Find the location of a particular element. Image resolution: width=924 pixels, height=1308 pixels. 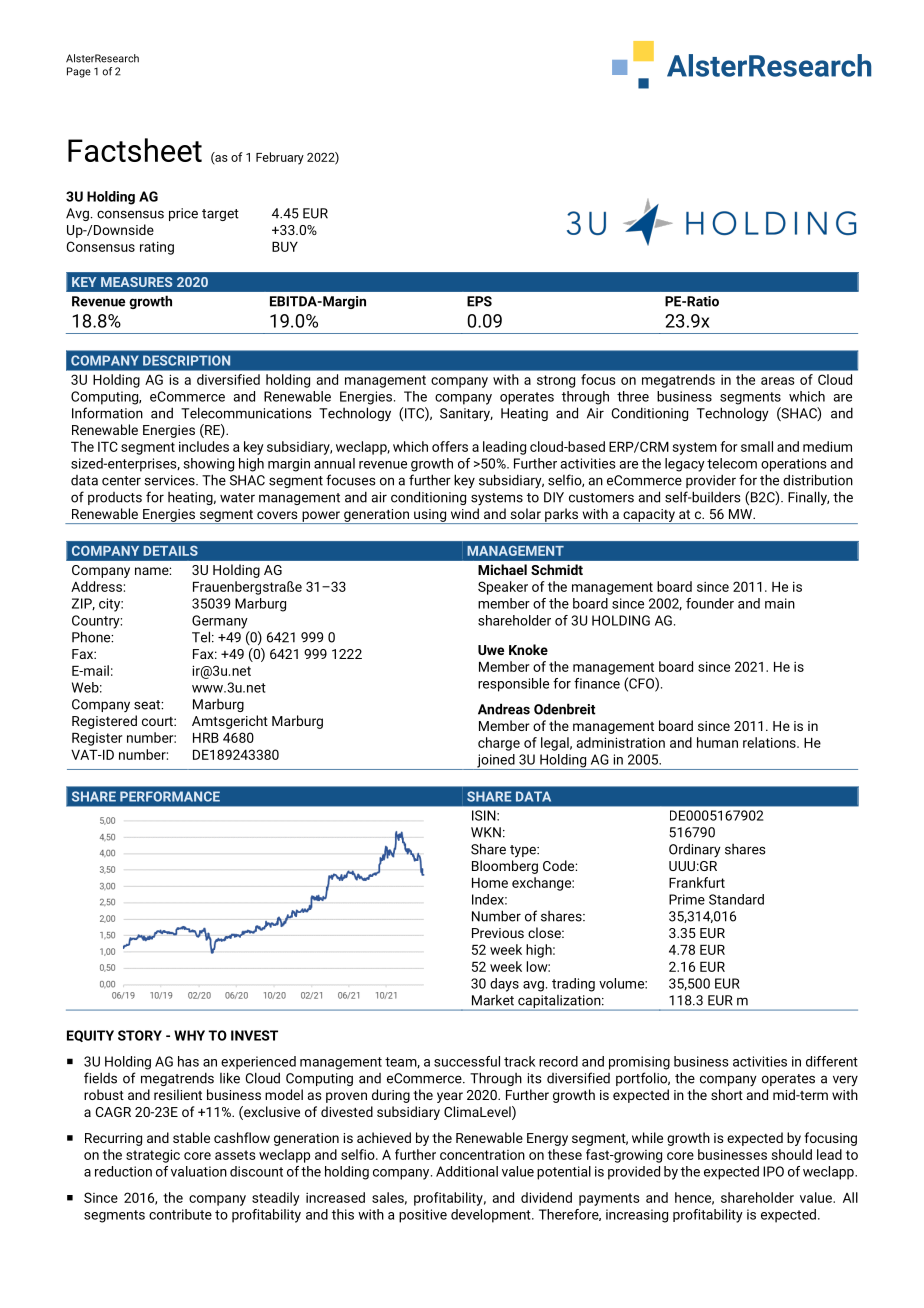

February is located at coordinates (280, 158).
